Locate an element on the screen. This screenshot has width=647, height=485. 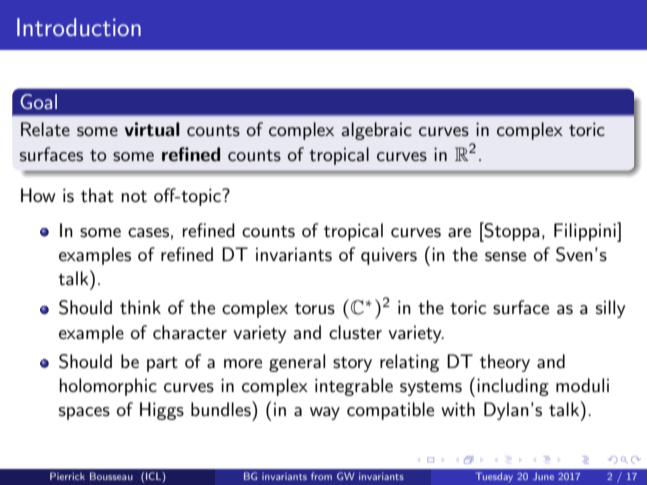
are is located at coordinates (459, 232).
